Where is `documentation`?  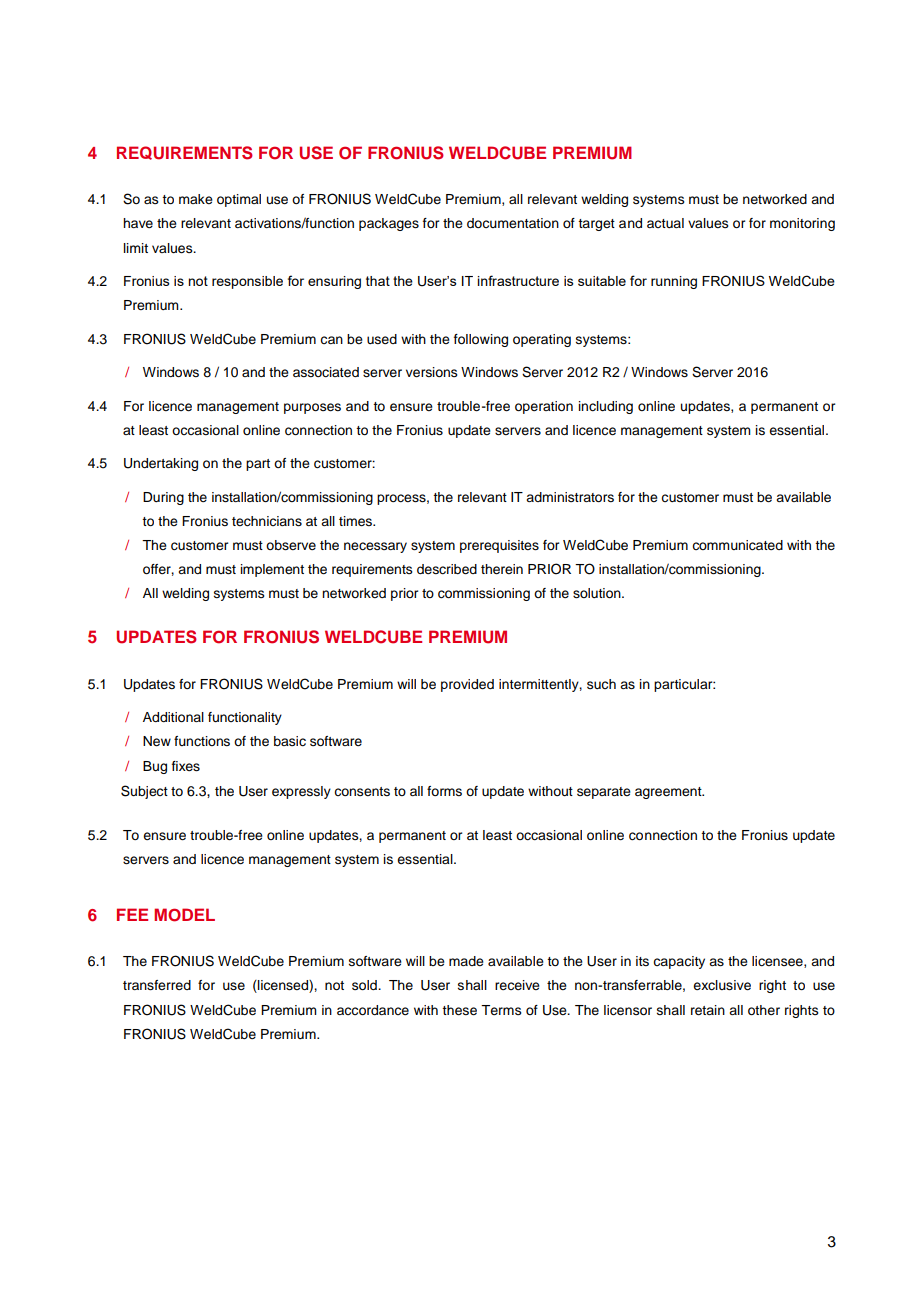 documentation is located at coordinates (513, 223).
